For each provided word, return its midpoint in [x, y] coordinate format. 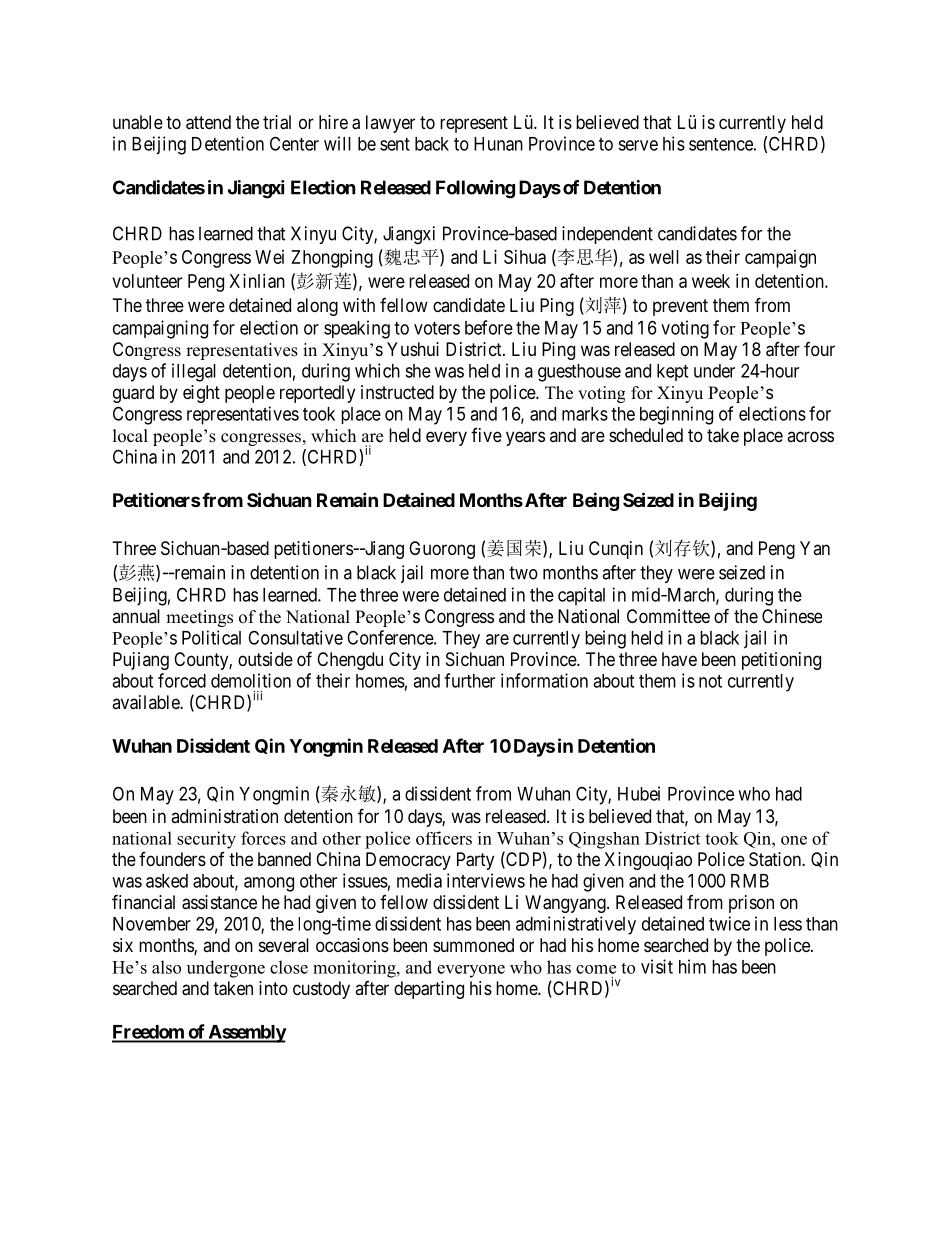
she [418, 371]
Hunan [498, 144]
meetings [199, 618]
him [692, 966]
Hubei [639, 793]
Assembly [246, 1034]
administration [224, 816]
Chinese [792, 616]
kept [672, 372]
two [523, 573]
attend [208, 122]
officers [444, 838]
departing [429, 990]
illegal [194, 372]
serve [638, 145]
